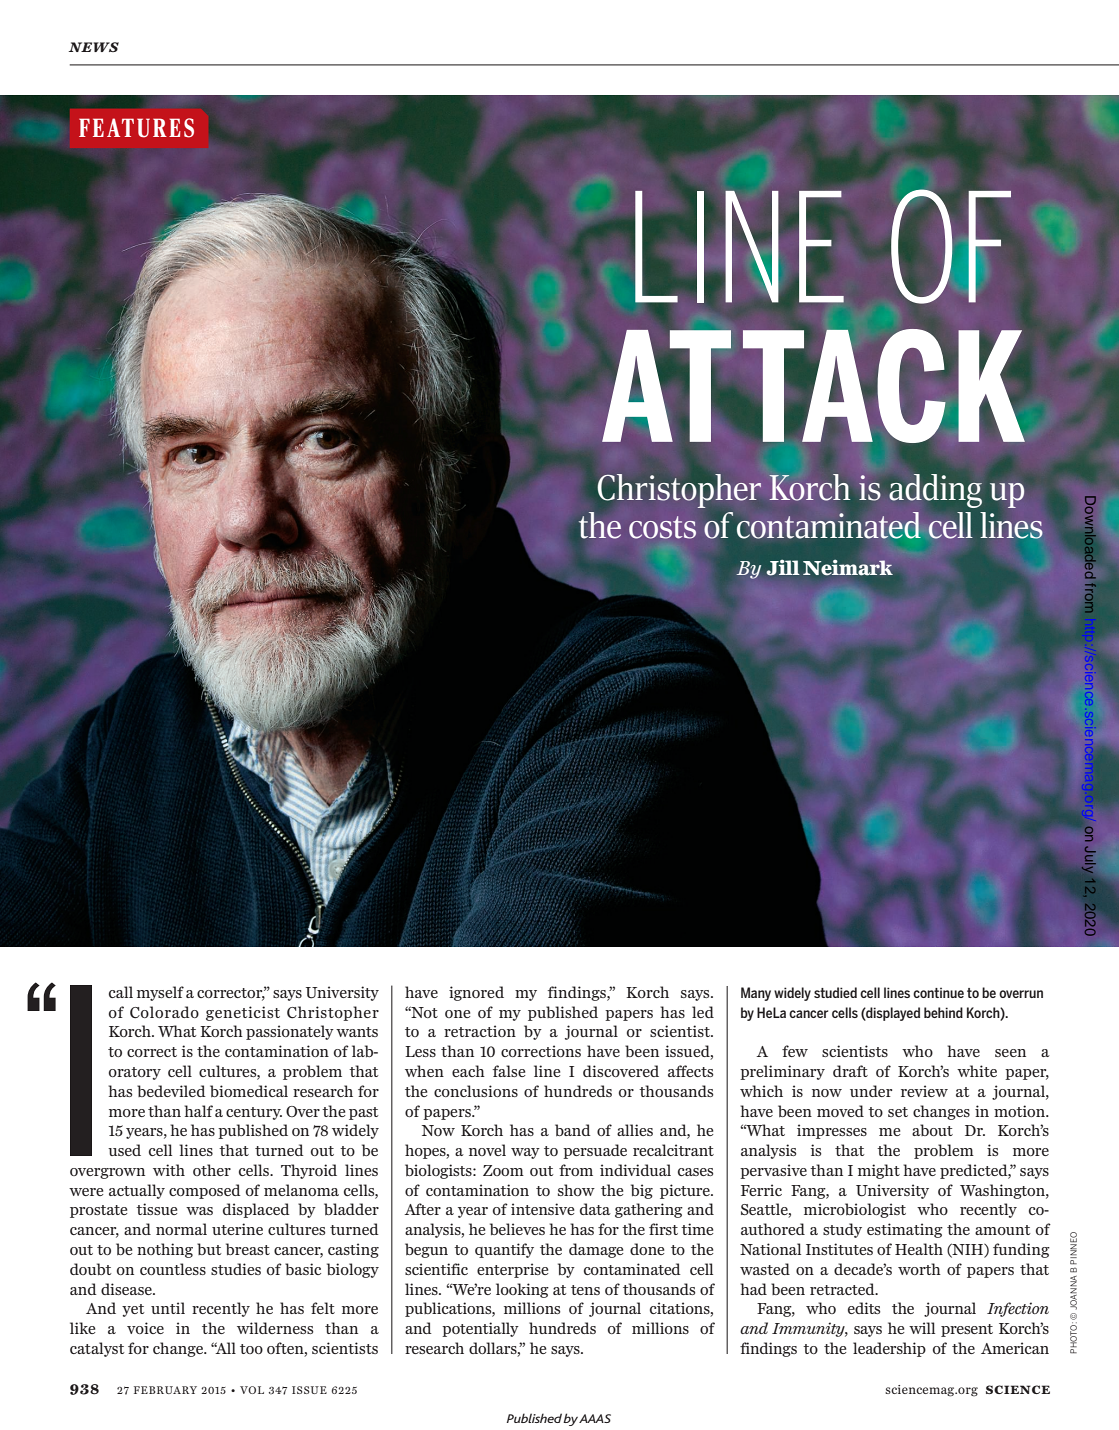 The width and height of the document is (1119, 1430). I want to click on bedeviled, so click(171, 1091).
